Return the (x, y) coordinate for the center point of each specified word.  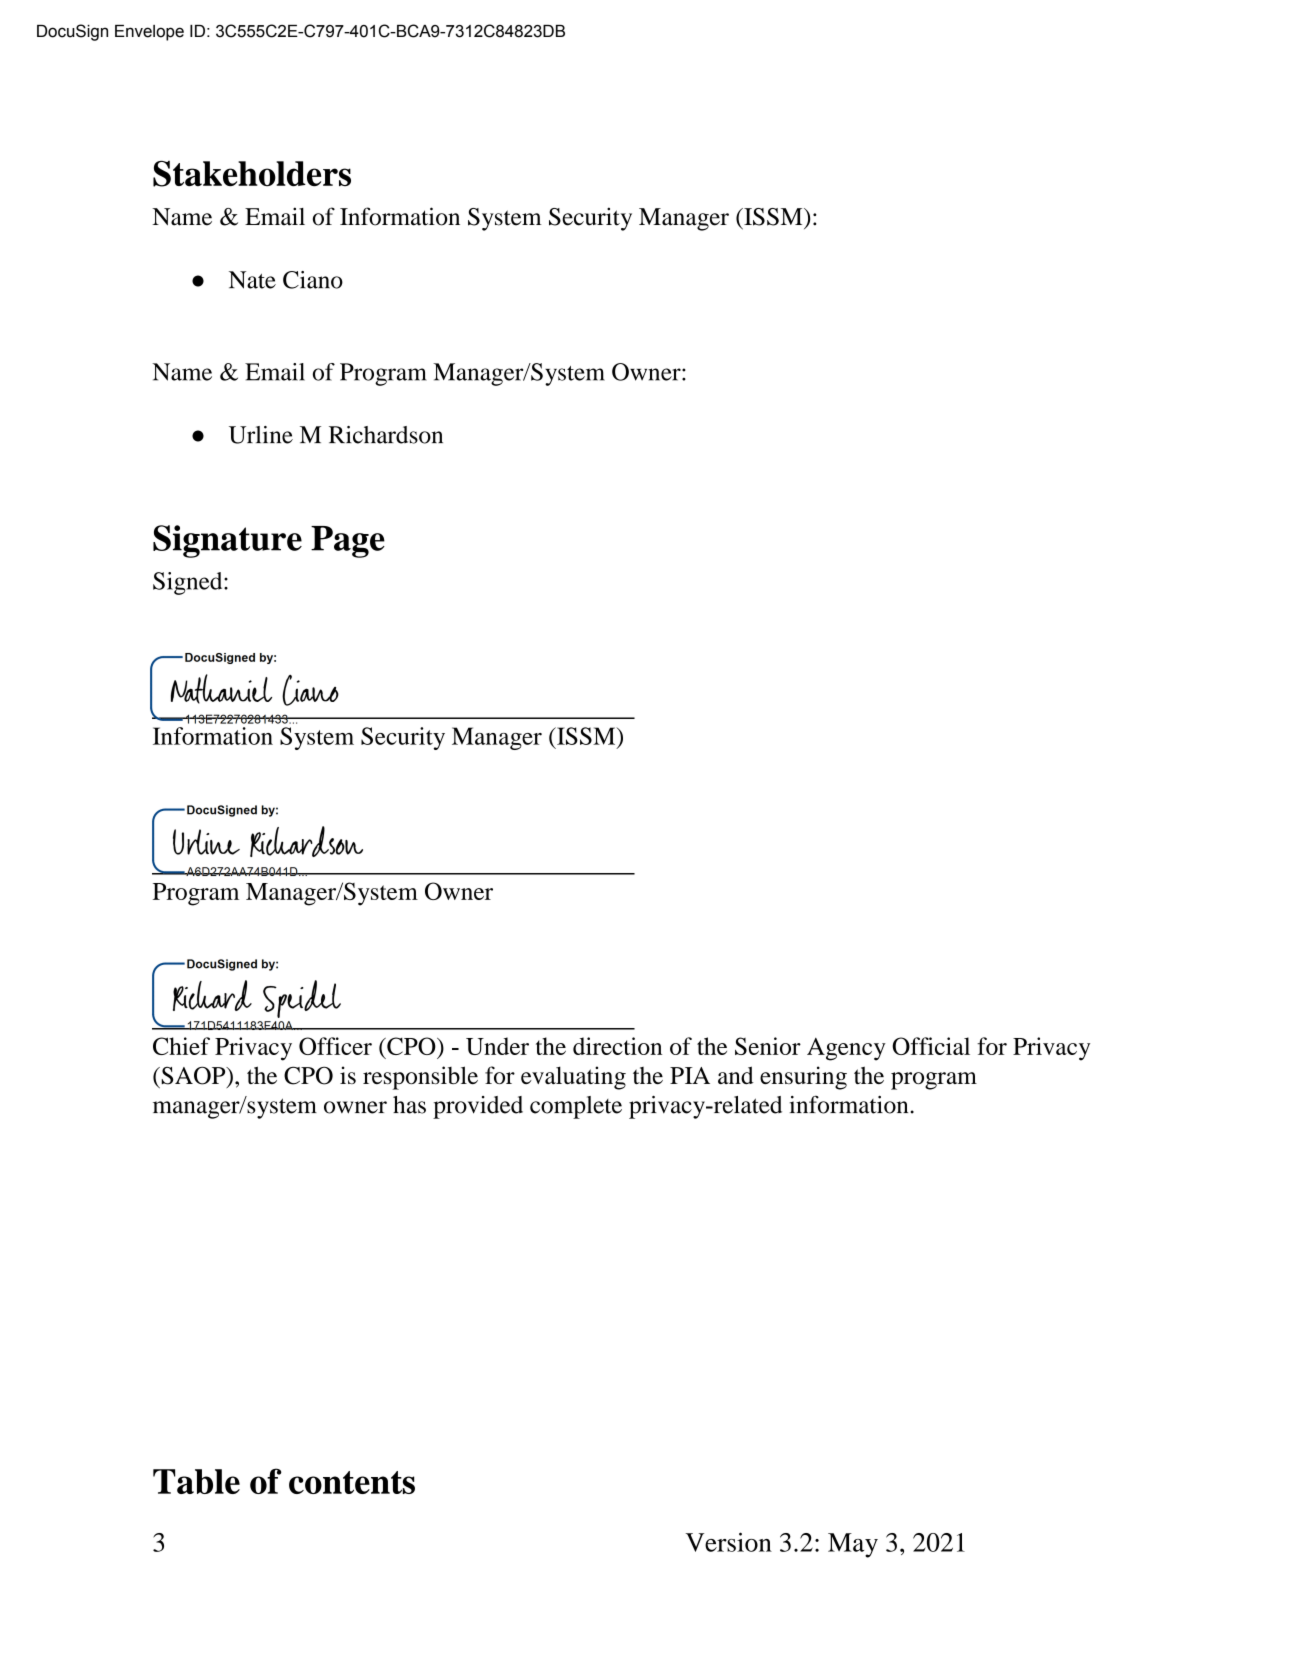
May (853, 1545)
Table (196, 1481)
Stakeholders (252, 174)
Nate (252, 280)
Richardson (386, 435)
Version (729, 1542)
